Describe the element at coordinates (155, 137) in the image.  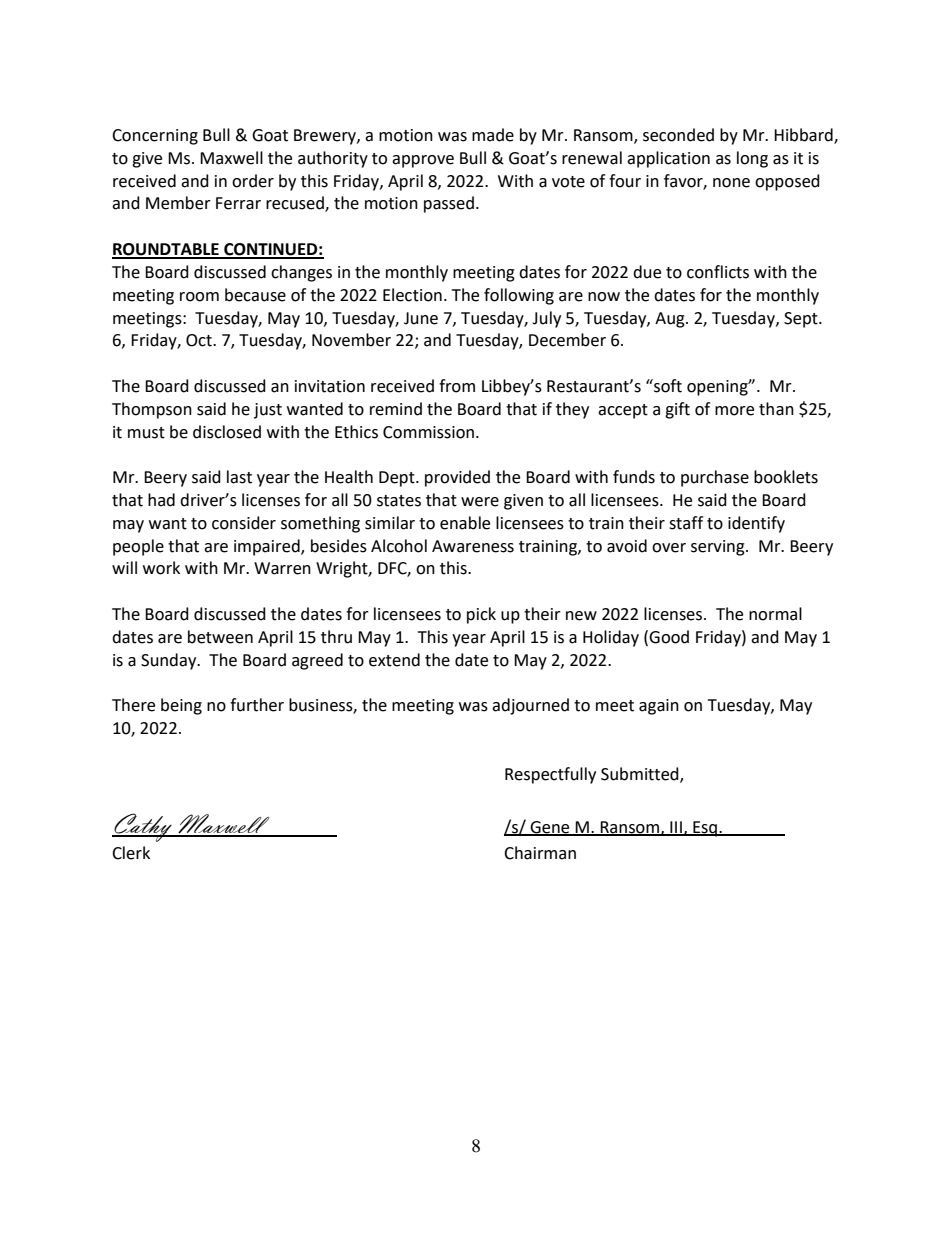
I see `Concerning` at that location.
